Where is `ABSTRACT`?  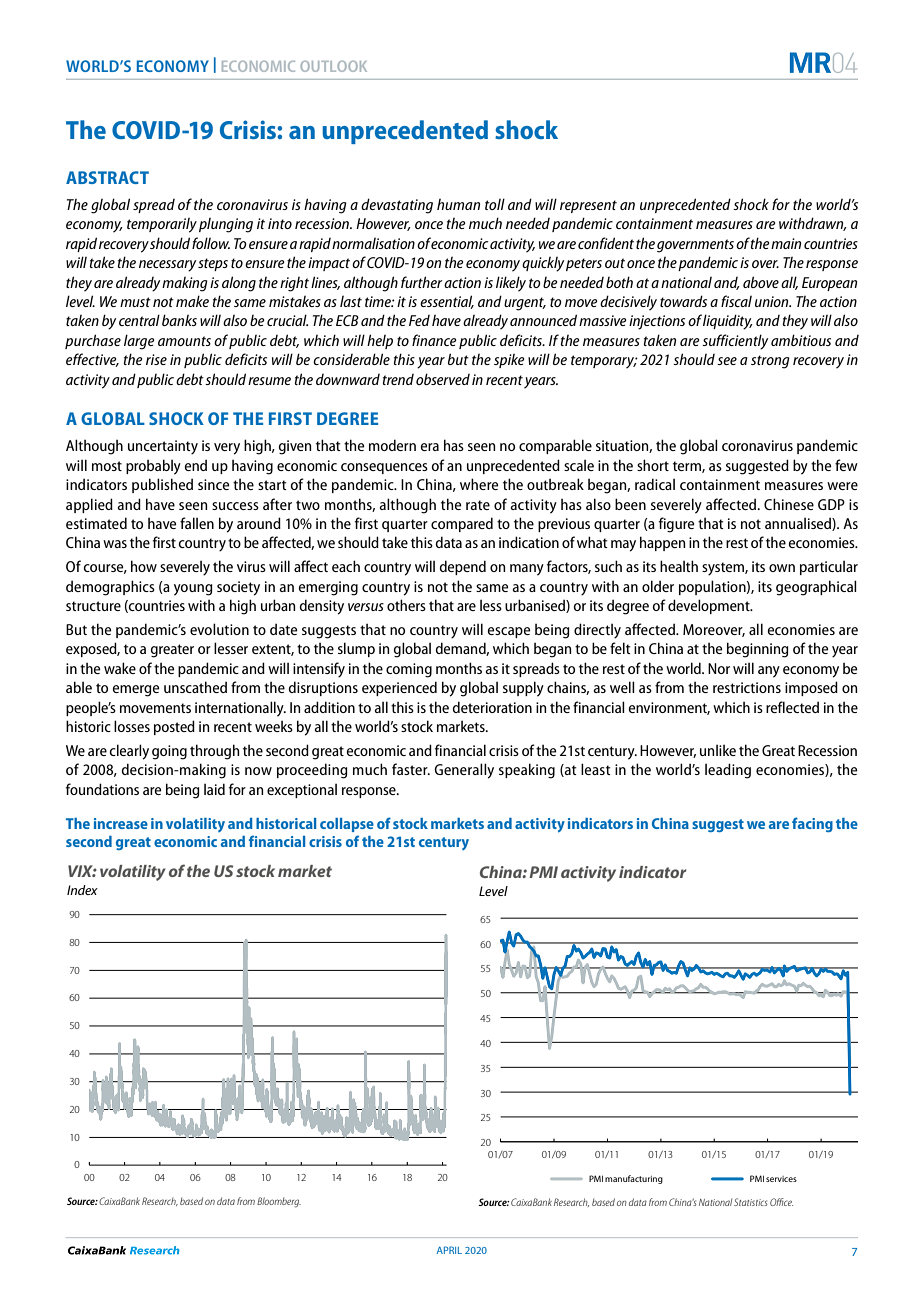 ABSTRACT is located at coordinates (107, 177).
